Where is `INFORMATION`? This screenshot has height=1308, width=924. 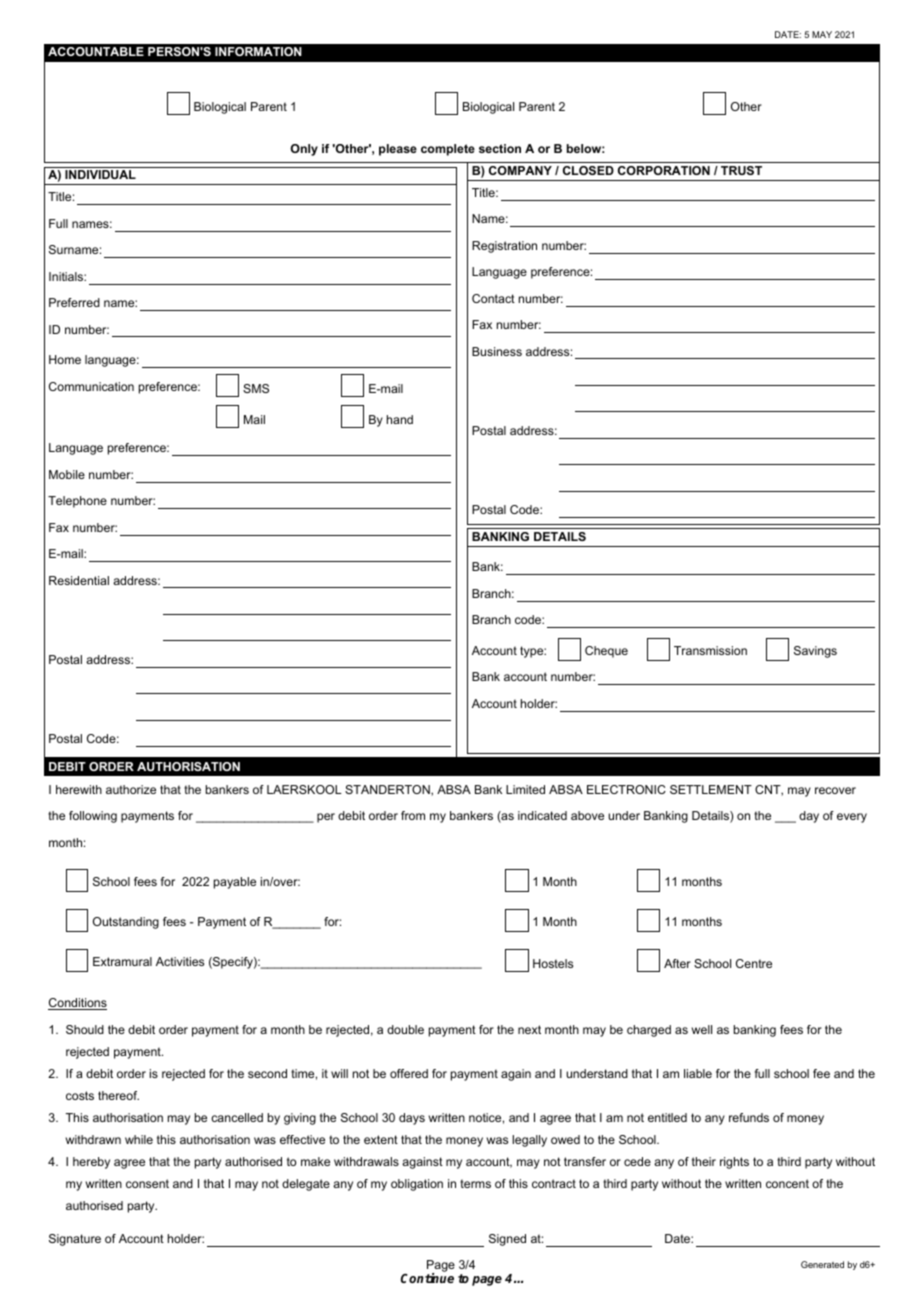 INFORMATION is located at coordinates (258, 51).
